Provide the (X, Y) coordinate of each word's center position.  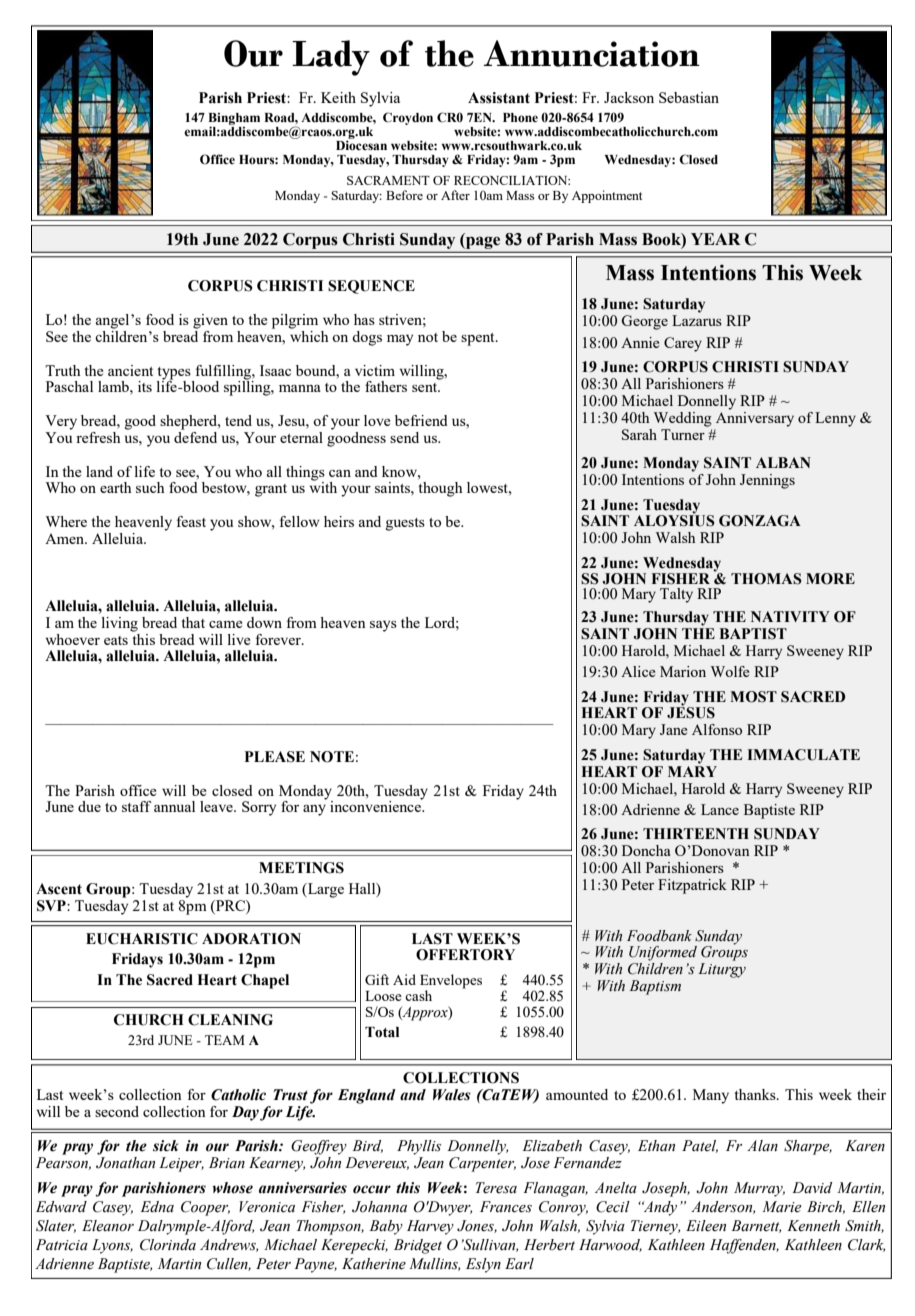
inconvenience (376, 805)
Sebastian (689, 97)
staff (136, 806)
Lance (720, 809)
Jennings (767, 481)
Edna (157, 1206)
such (150, 487)
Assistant (499, 98)
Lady (331, 58)
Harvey (430, 1227)
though (440, 489)
